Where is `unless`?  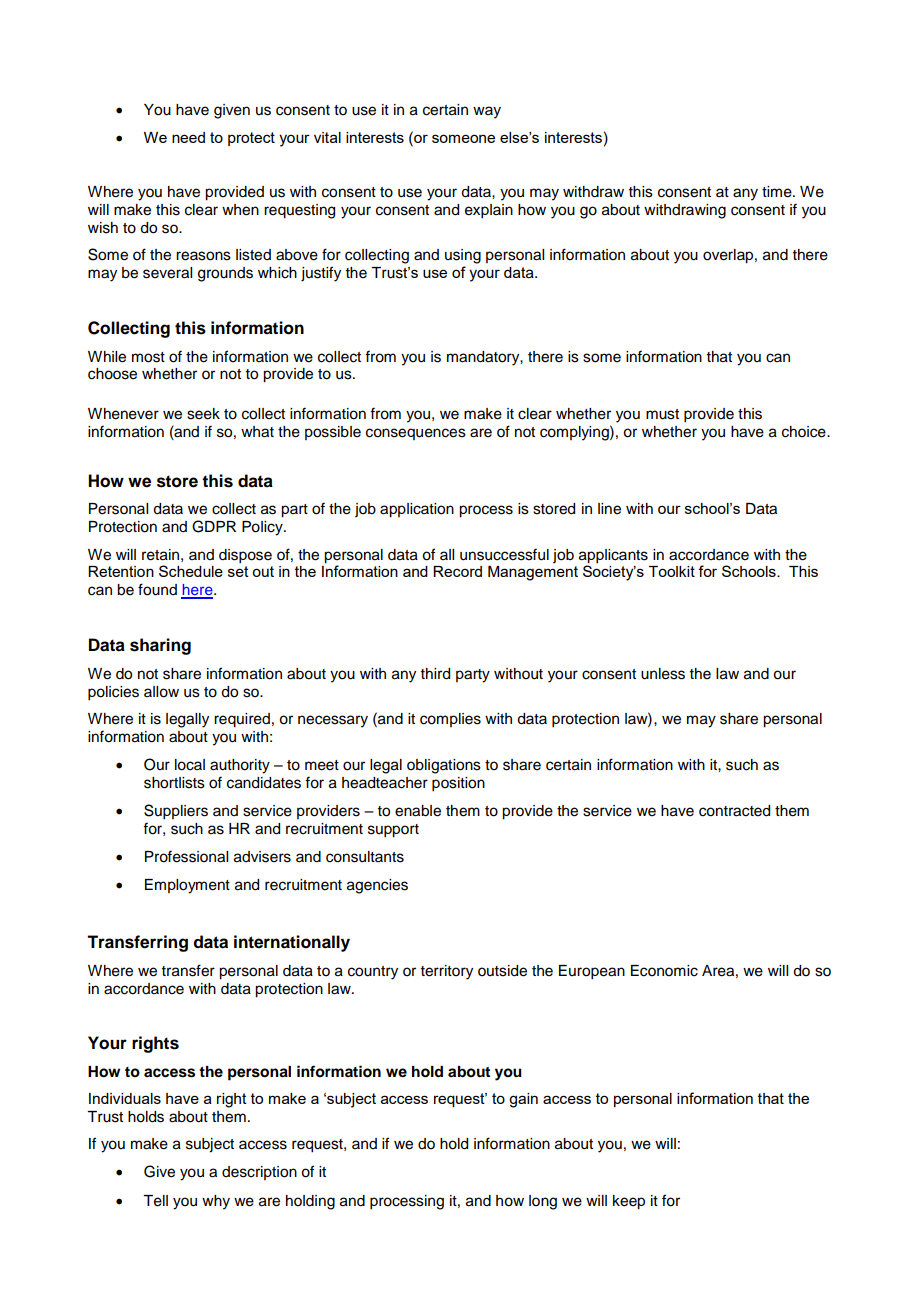 unless is located at coordinates (663, 674).
